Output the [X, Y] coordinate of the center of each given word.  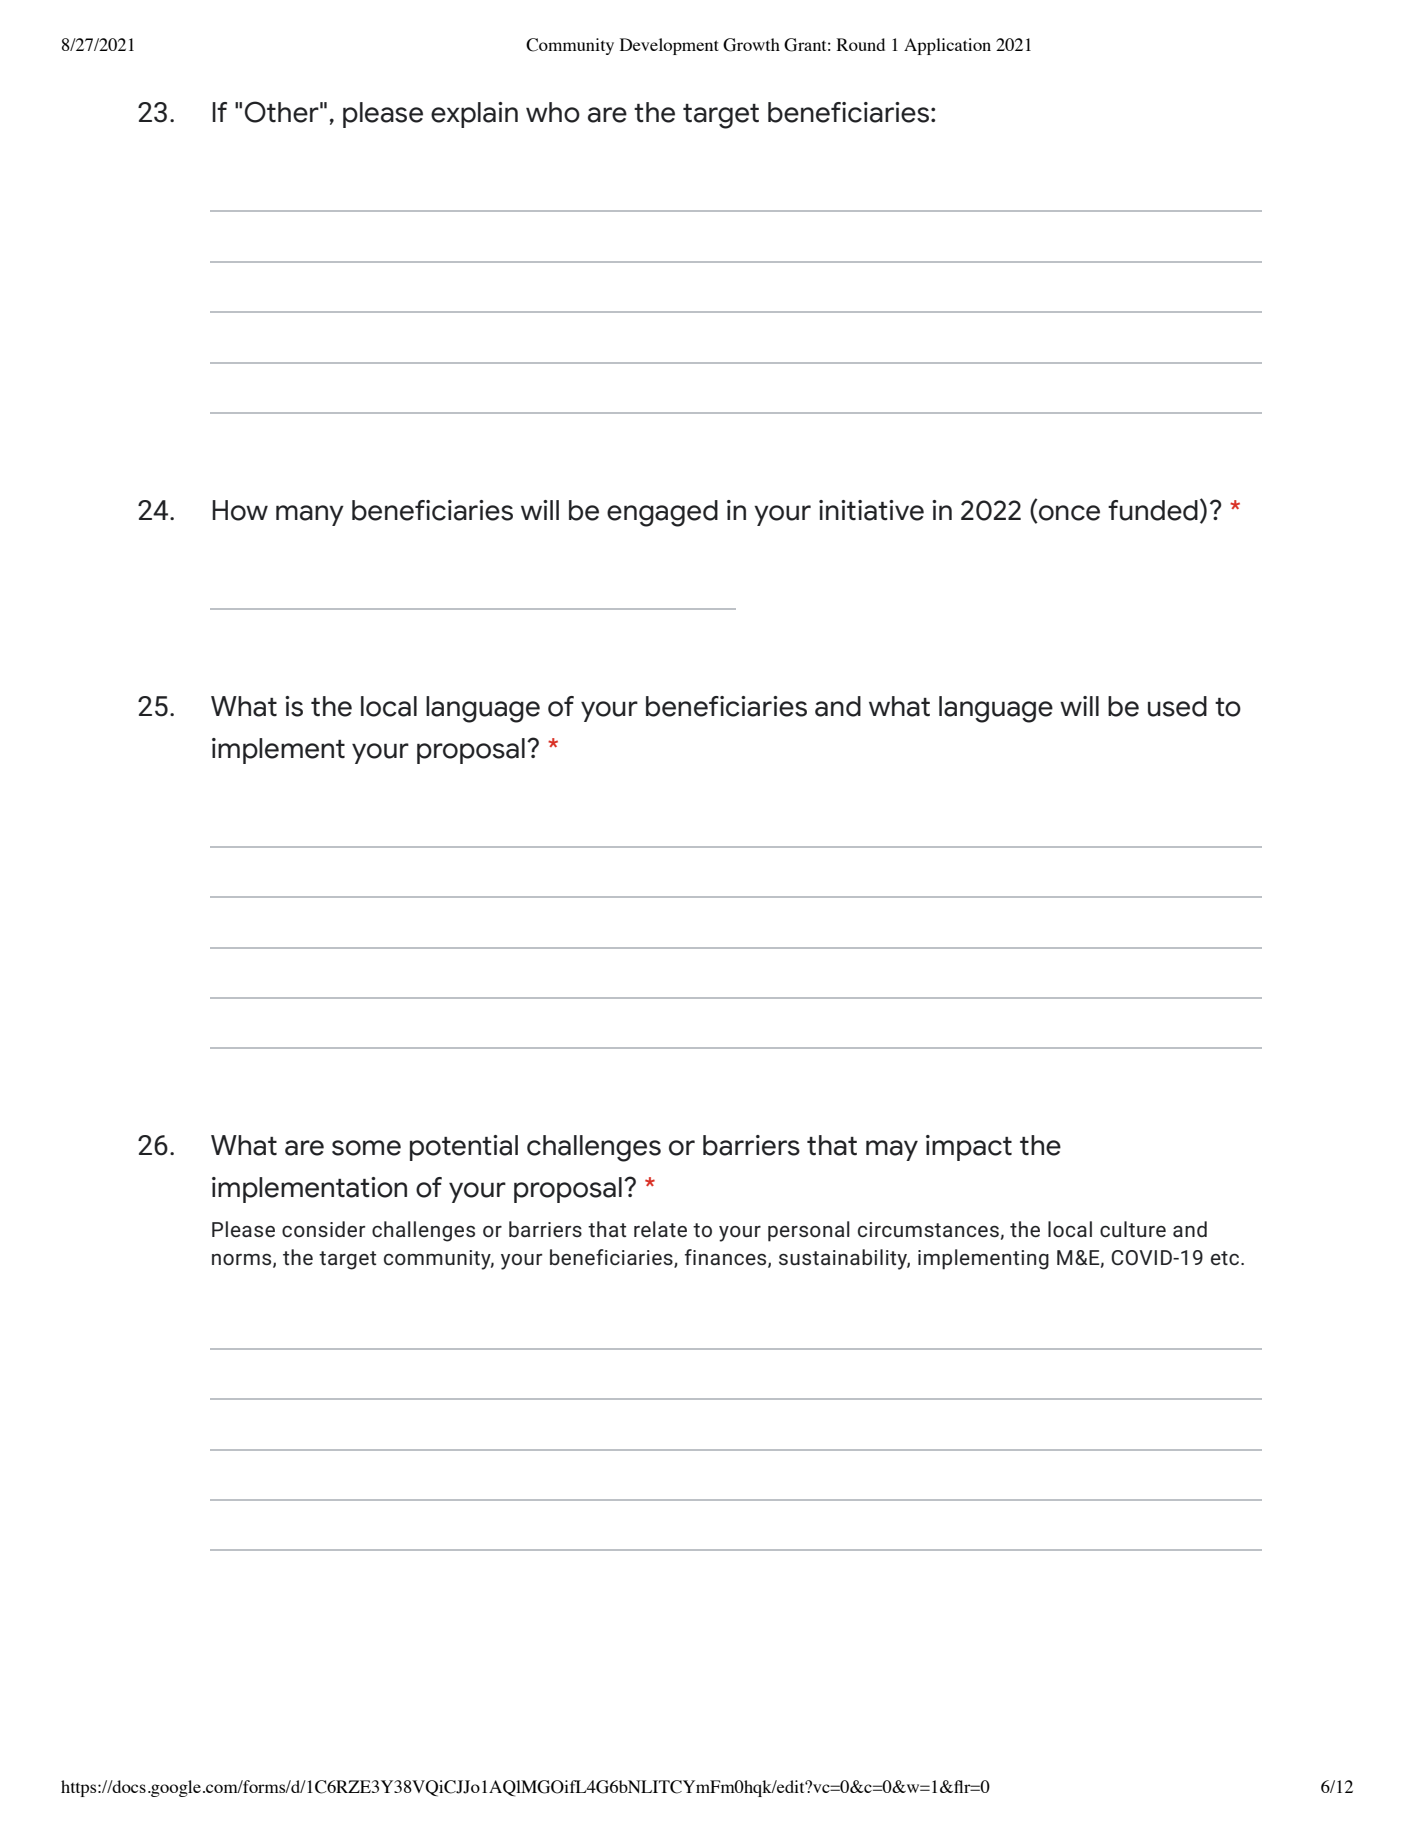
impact [969, 1148]
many [310, 515]
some [366, 1148]
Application [947, 46]
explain [474, 115]
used [1177, 706]
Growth [751, 45]
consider [323, 1229]
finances [727, 1258]
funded [1153, 510]
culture [1133, 1229]
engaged [662, 513]
